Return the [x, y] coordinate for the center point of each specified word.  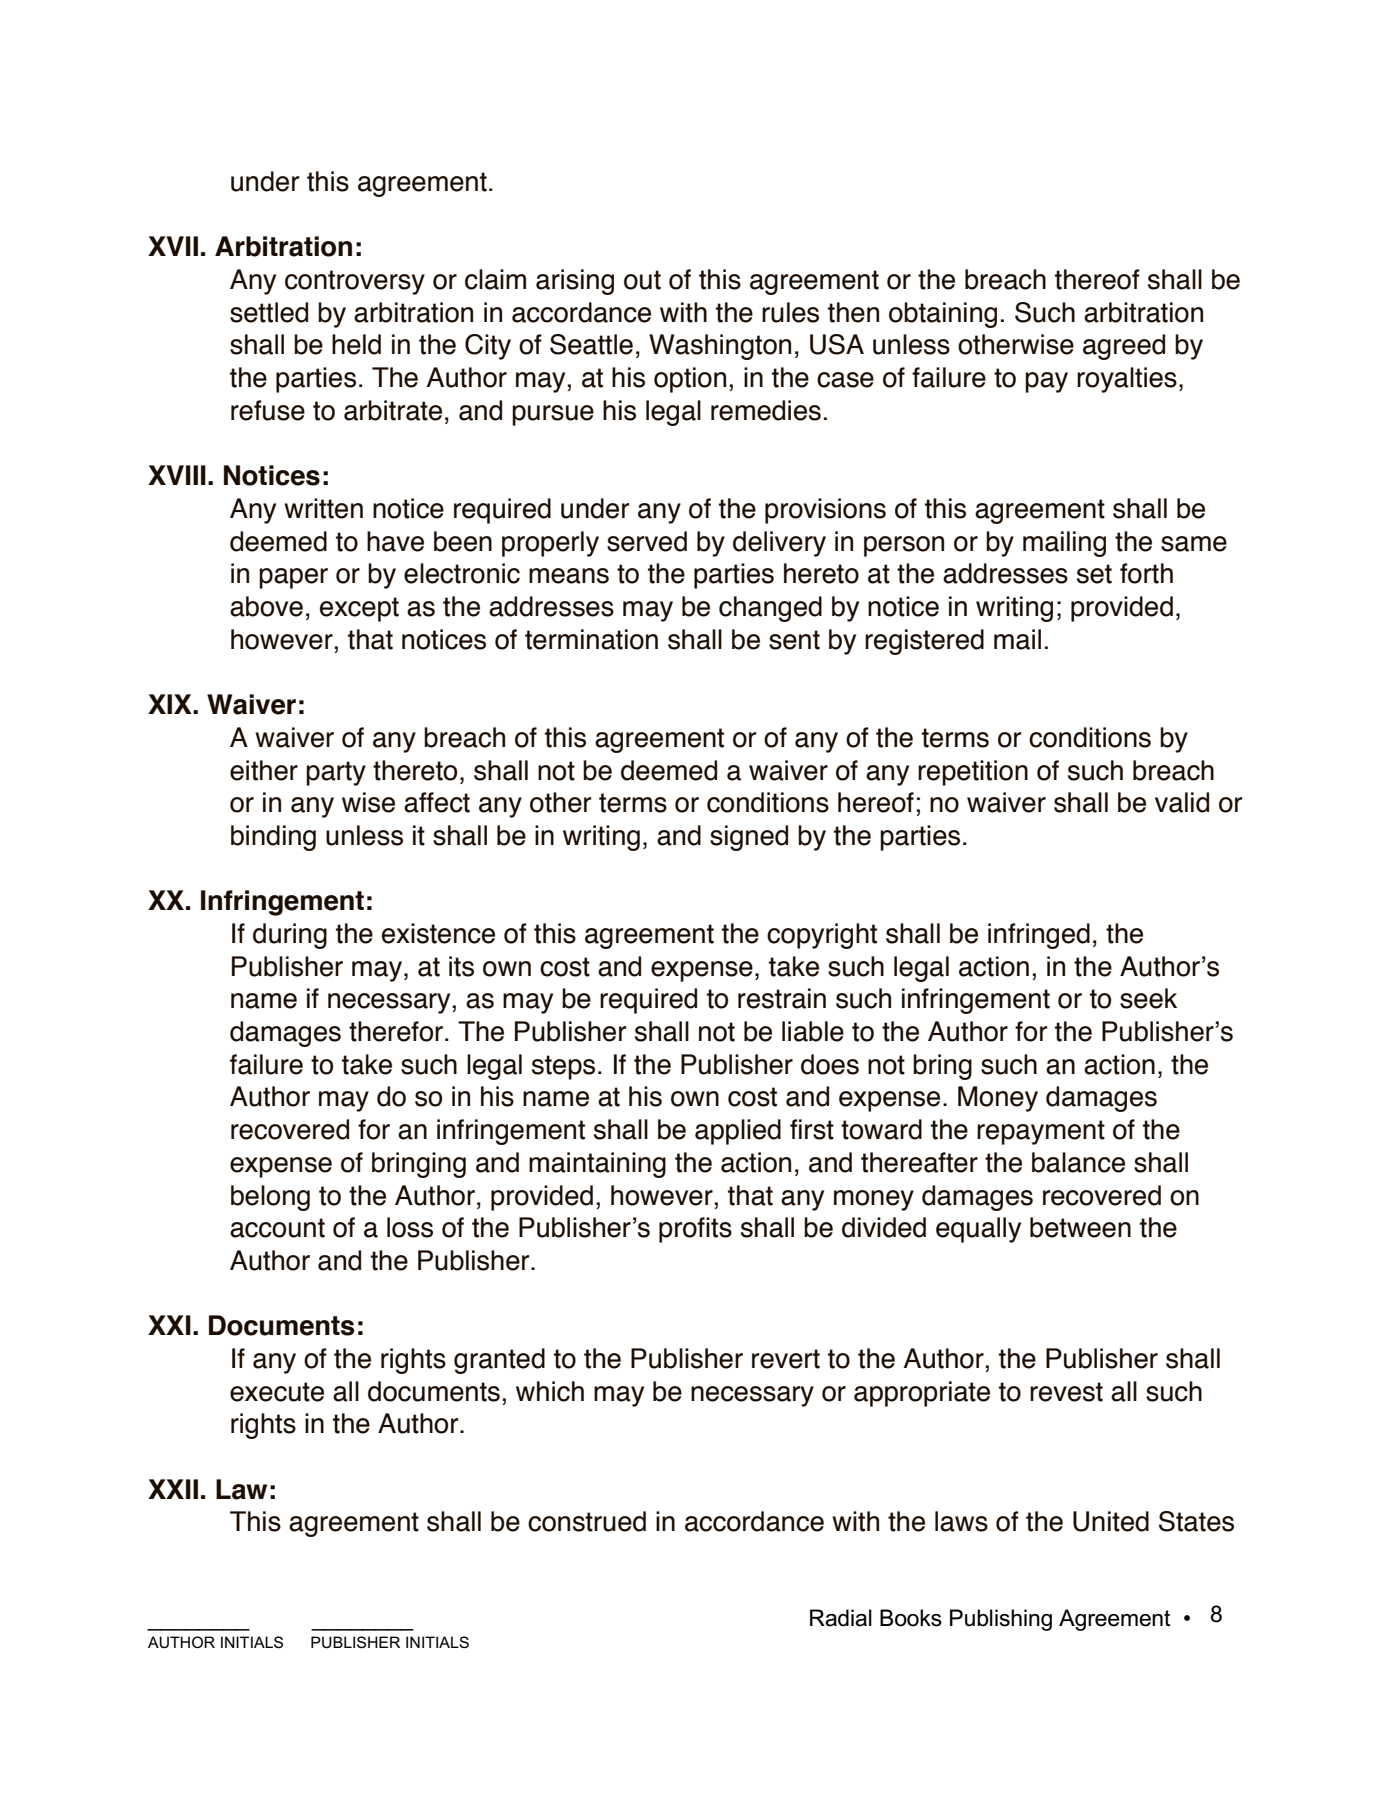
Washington [720, 347]
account [277, 1228]
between [1080, 1227]
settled [269, 312]
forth [1146, 573]
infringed [1039, 936]
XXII [173, 1489]
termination [591, 639]
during [290, 936]
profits [695, 1230]
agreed [1124, 347]
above [266, 606]
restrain [782, 998]
